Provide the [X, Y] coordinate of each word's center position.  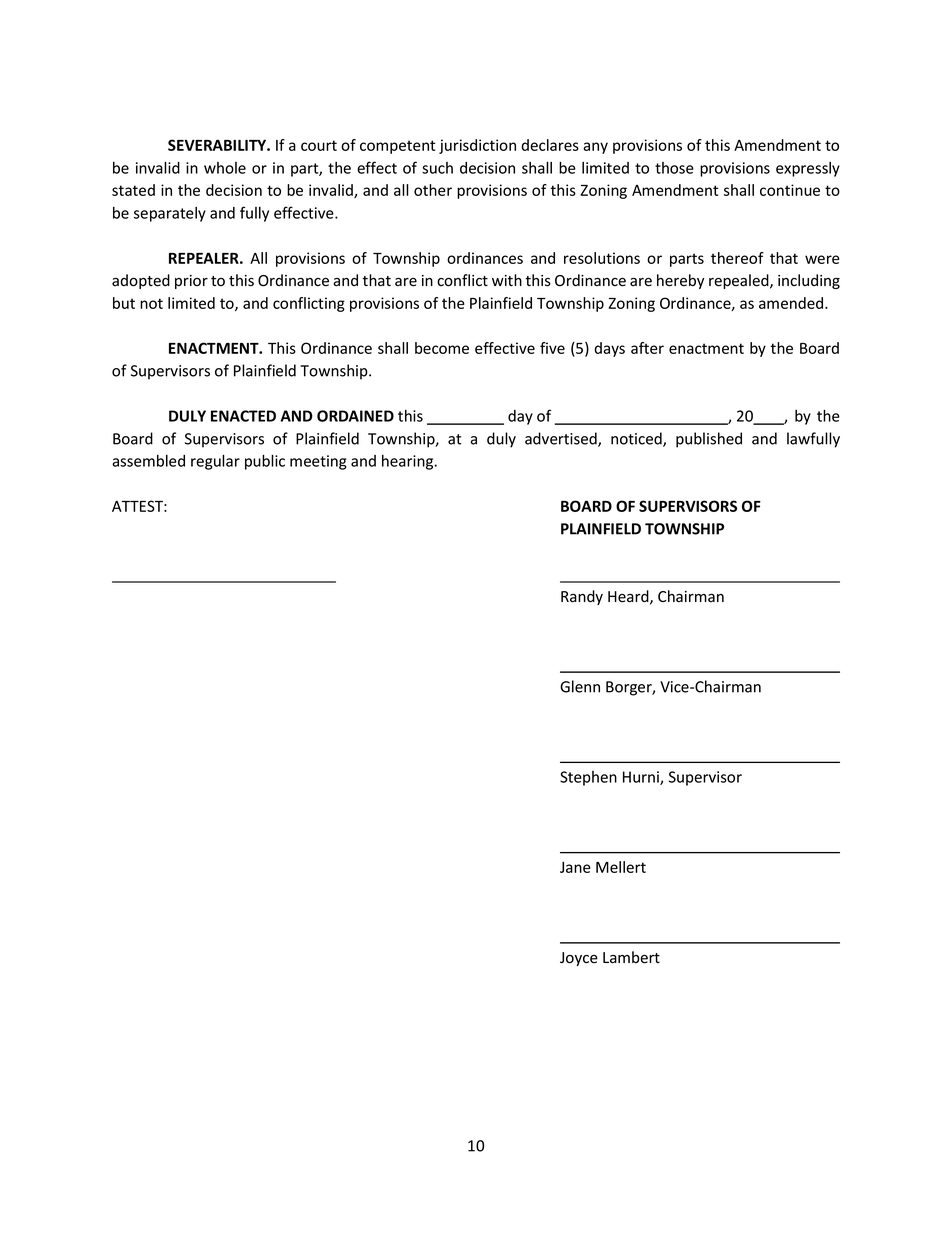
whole [225, 168]
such [437, 168]
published [709, 440]
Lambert [631, 957]
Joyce [579, 959]
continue [790, 190]
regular [215, 462]
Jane [575, 867]
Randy [582, 597]
